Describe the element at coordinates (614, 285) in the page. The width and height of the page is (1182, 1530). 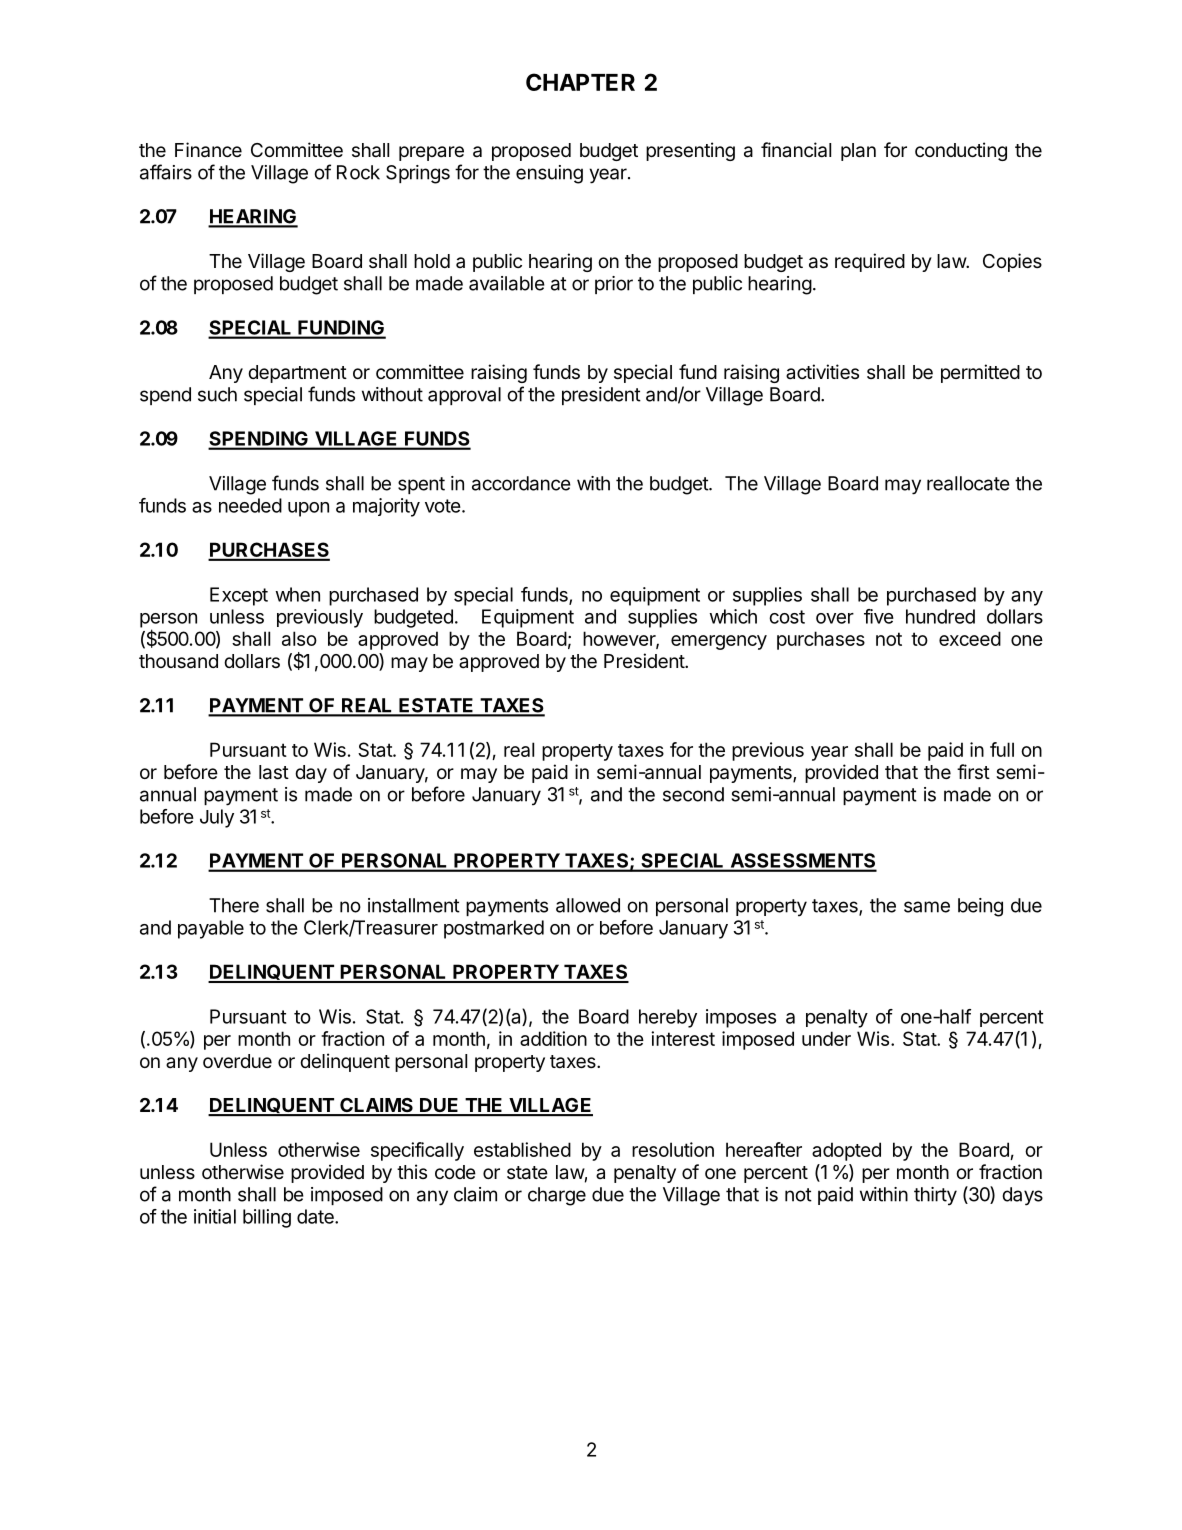
I see `prior` at that location.
